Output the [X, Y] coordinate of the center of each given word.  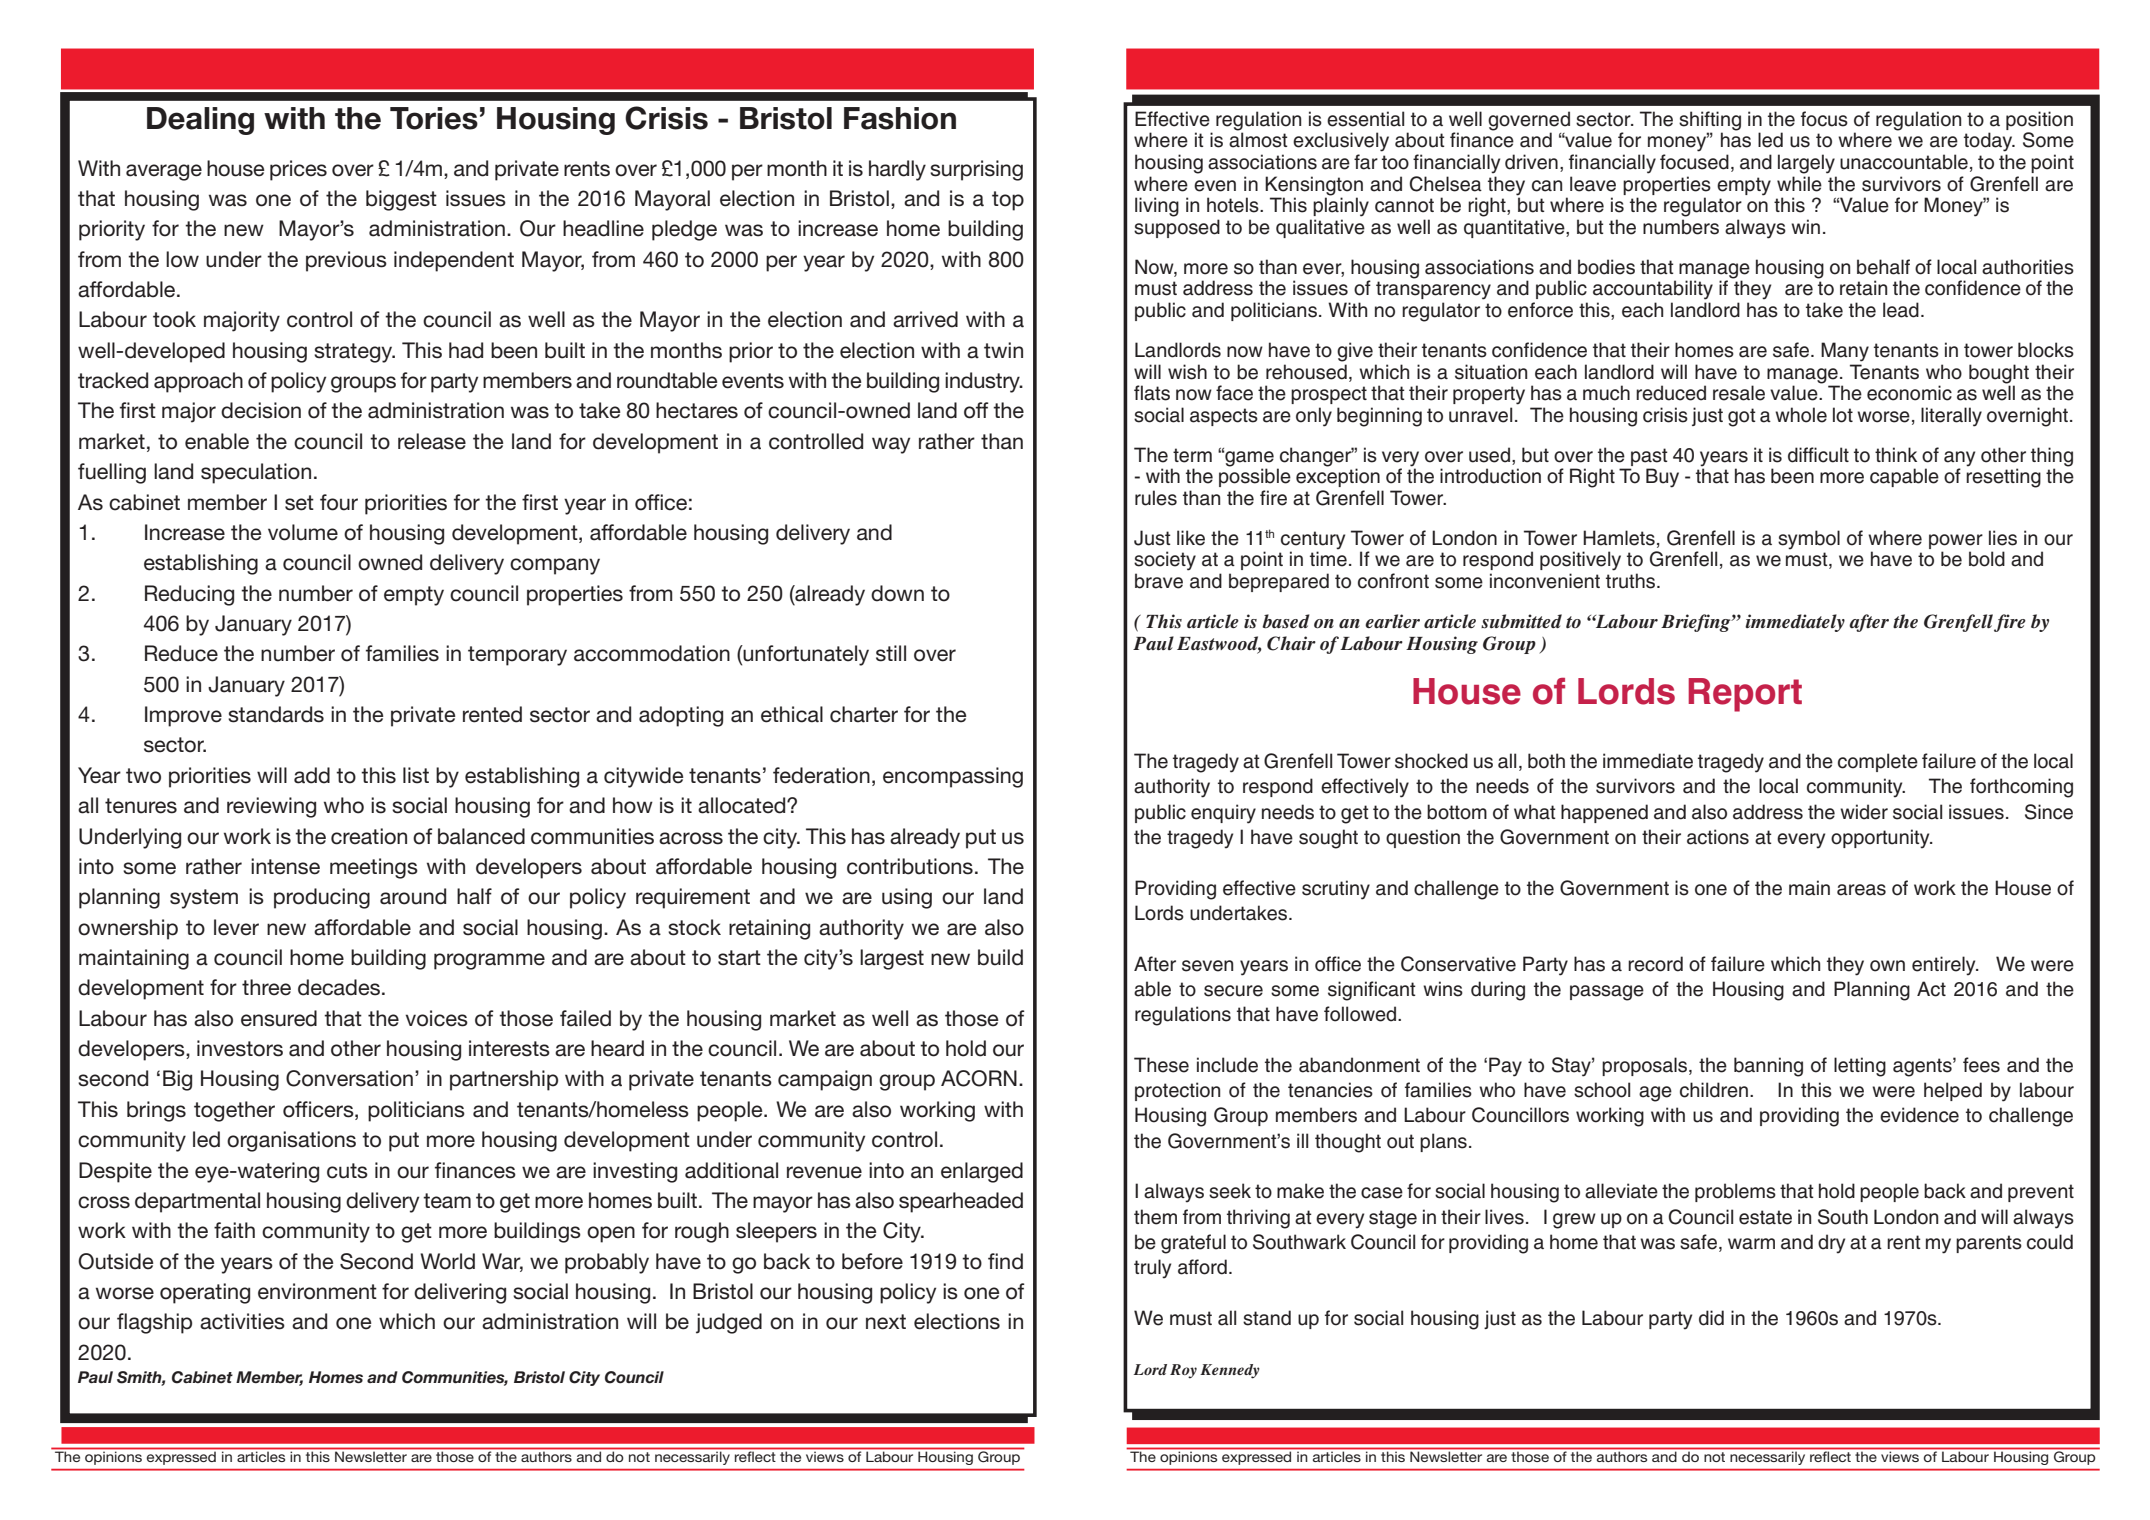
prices [298, 170]
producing [322, 898]
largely [1806, 164]
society [1165, 561]
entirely [1945, 966]
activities [242, 1321]
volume [303, 532]
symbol [1809, 540]
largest [892, 959]
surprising [976, 170]
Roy [1183, 1371]
